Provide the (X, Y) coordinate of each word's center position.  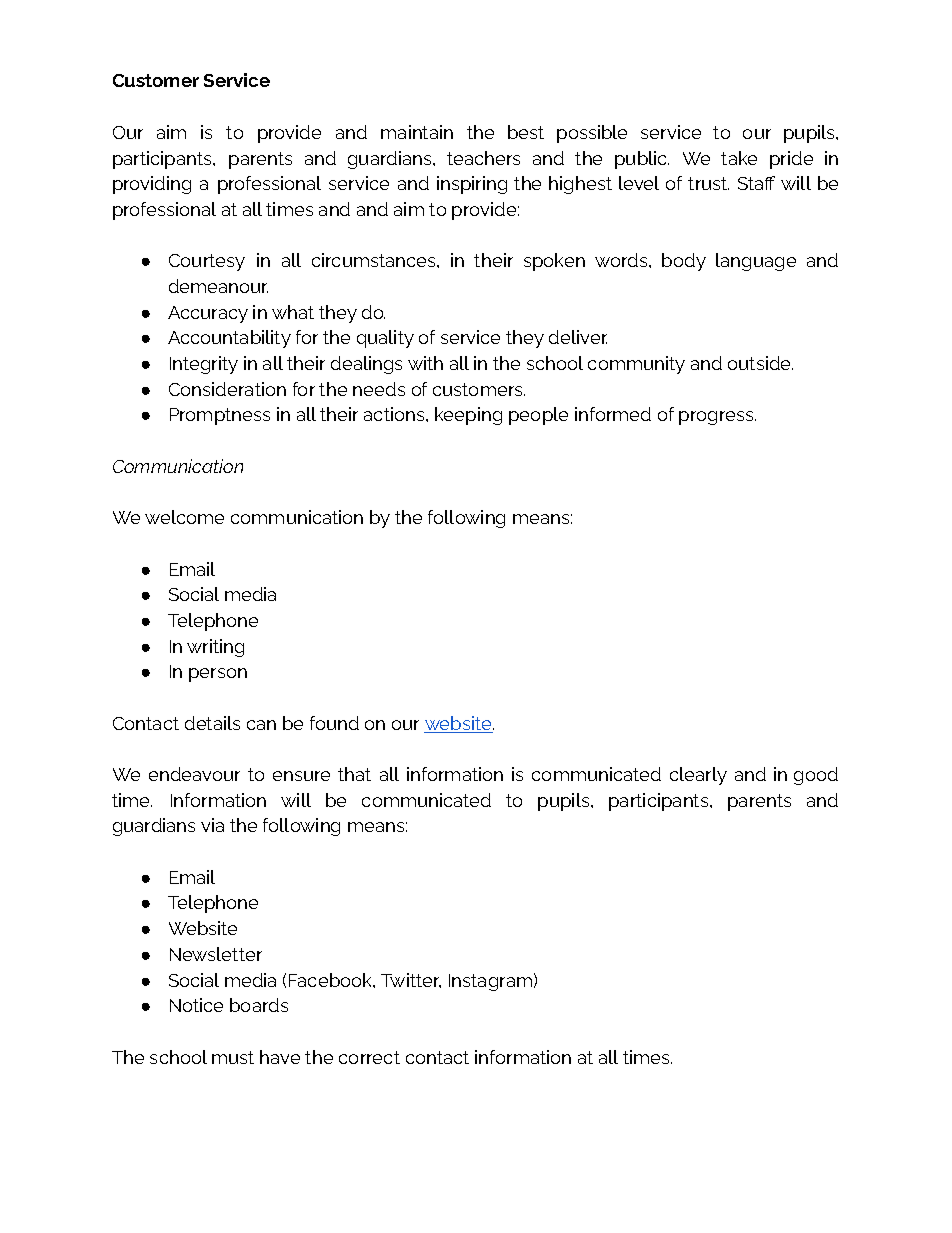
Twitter (411, 980)
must (233, 1057)
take (739, 158)
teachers (483, 158)
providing (152, 185)
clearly (698, 776)
